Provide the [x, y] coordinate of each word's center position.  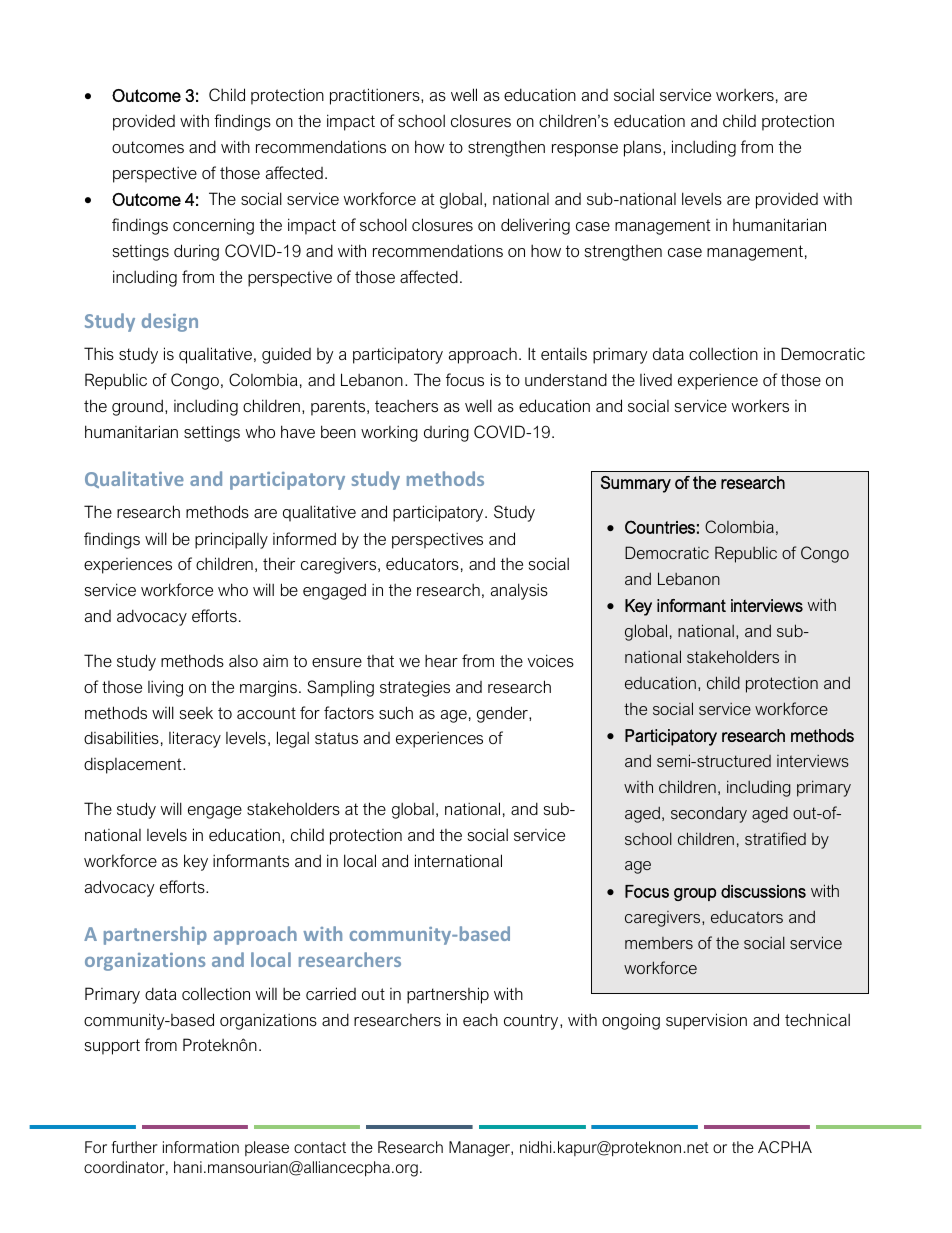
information [201, 1147]
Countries [660, 527]
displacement [134, 765]
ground [137, 407]
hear [441, 660]
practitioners [376, 96]
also [243, 661]
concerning [213, 226]
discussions [763, 891]
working [389, 433]
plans [644, 148]
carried [331, 993]
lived [656, 379]
